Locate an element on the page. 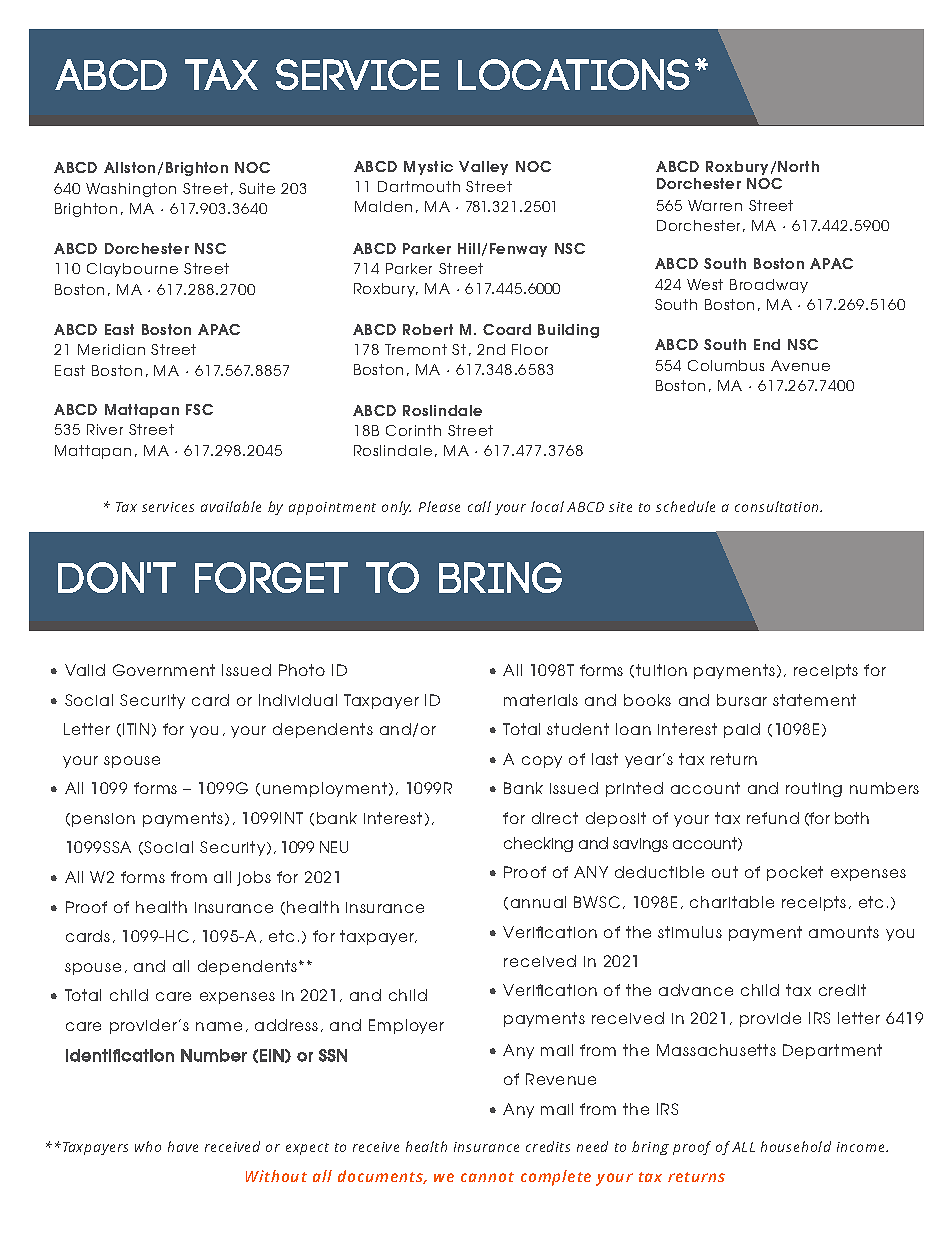 The width and height of the document is (952, 1233). cannot is located at coordinates (487, 1177).
